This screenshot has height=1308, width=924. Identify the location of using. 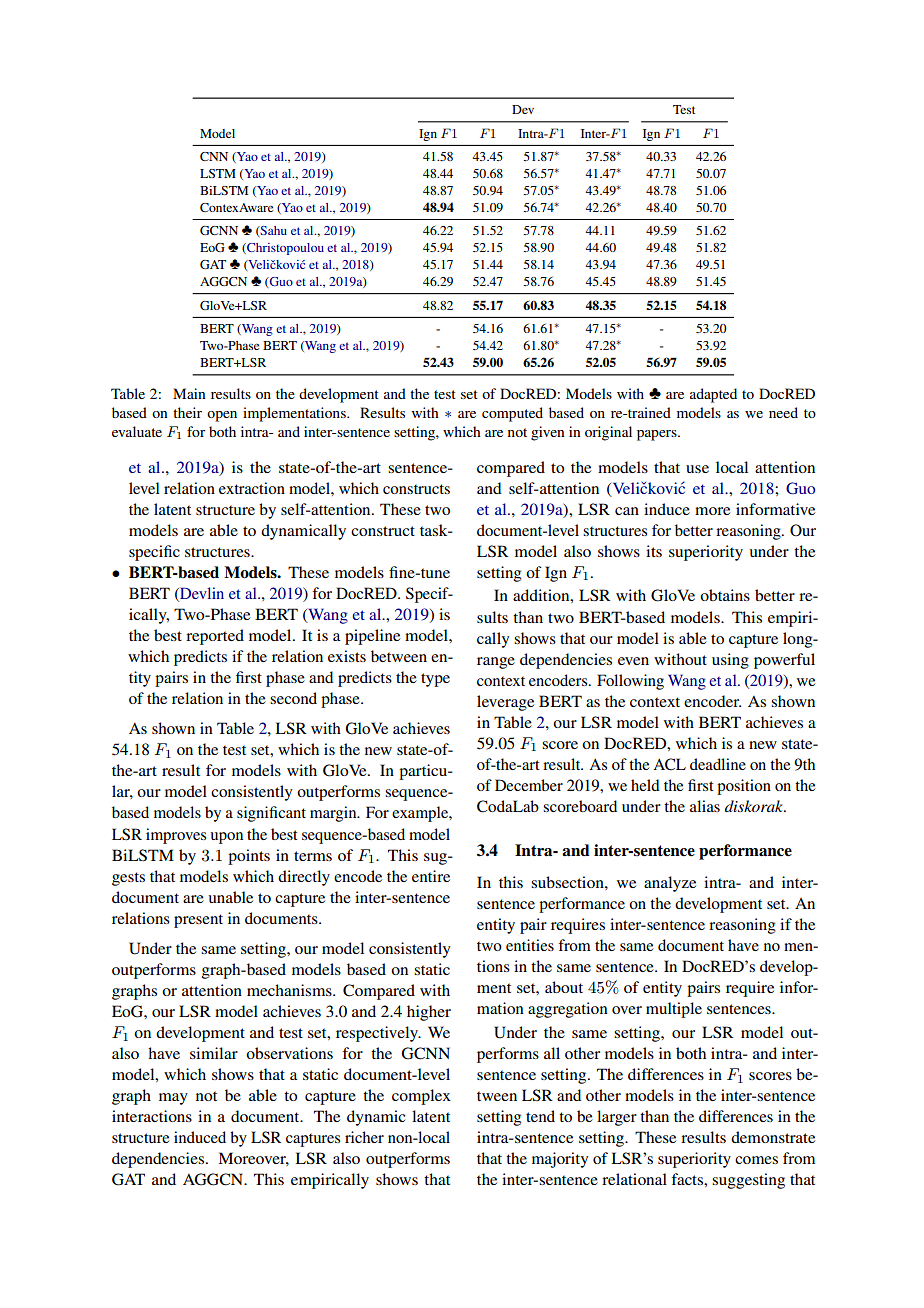
(730, 661).
